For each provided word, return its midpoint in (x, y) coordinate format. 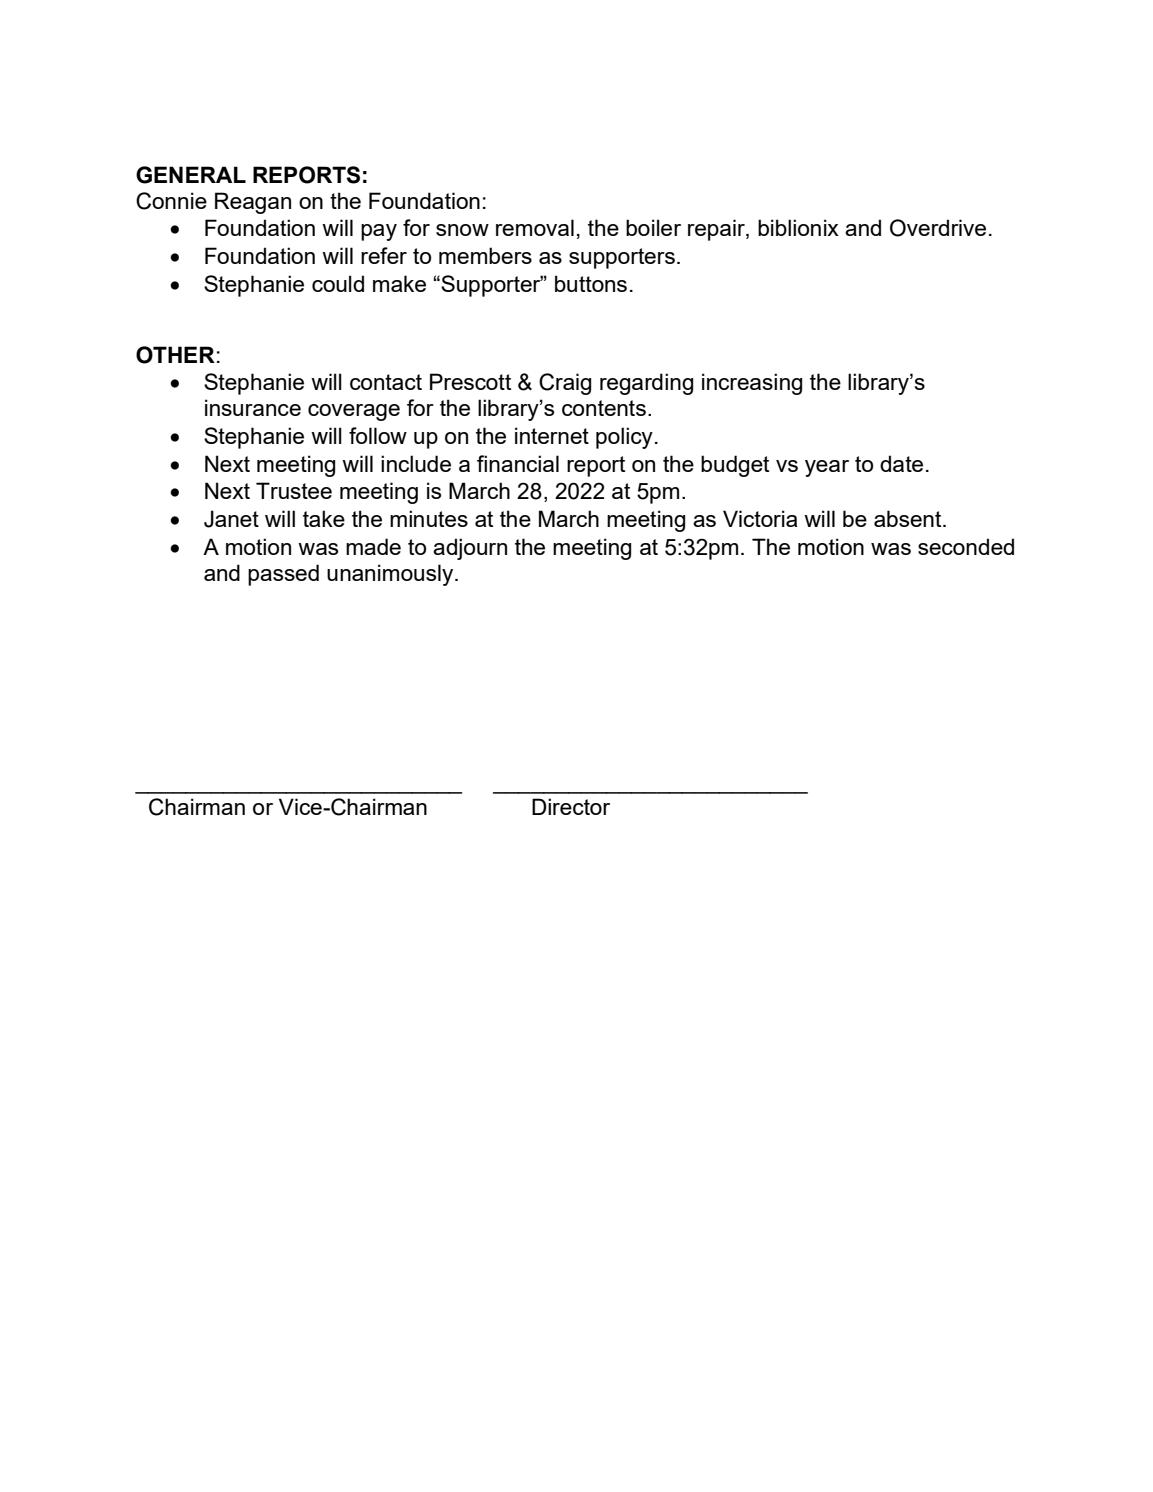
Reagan (253, 203)
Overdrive (938, 228)
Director (571, 806)
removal (535, 227)
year (827, 468)
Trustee (294, 490)
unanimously (391, 575)
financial (518, 463)
